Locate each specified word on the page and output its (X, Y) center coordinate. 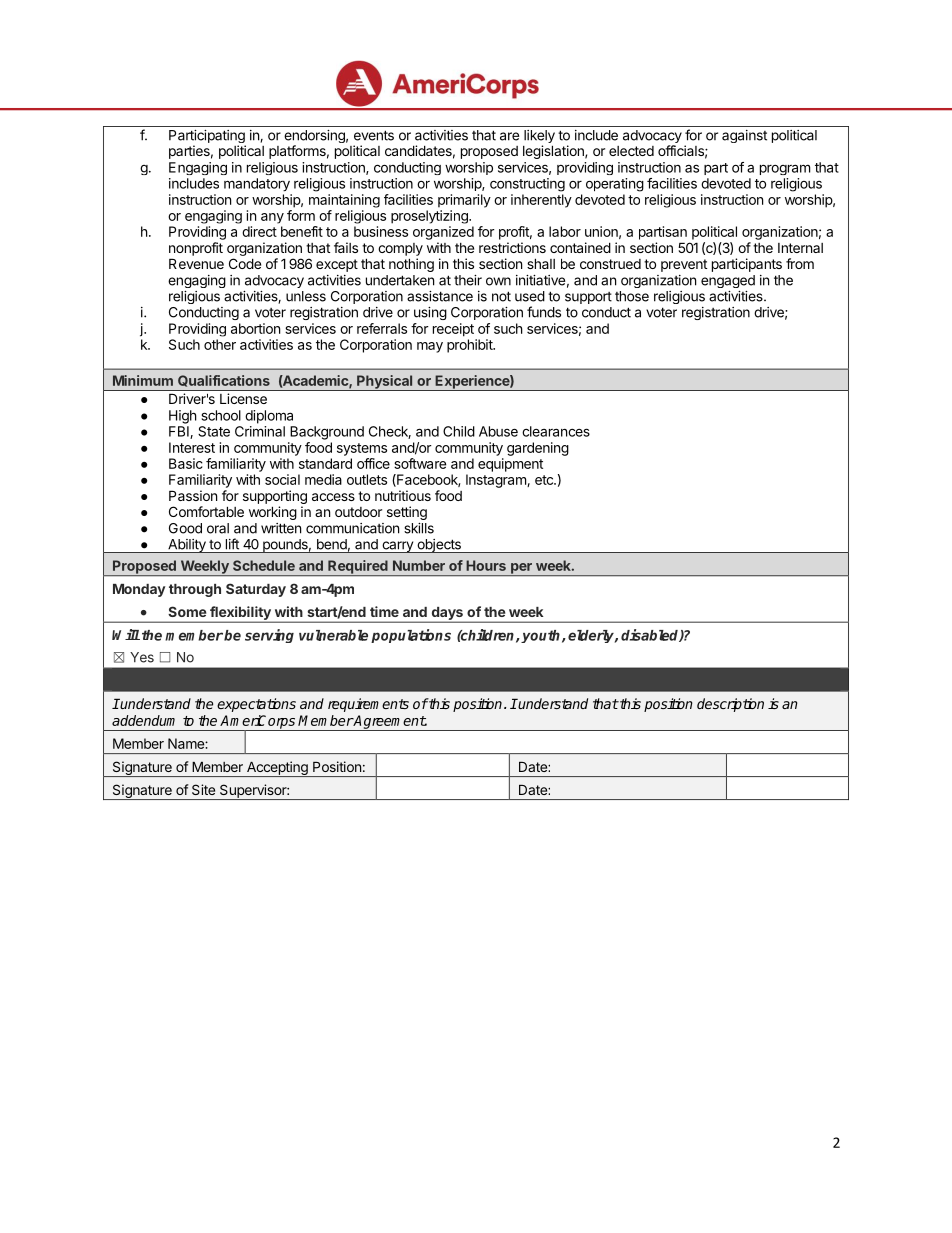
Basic (186, 463)
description (730, 705)
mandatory (257, 185)
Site (203, 789)
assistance (440, 296)
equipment (510, 465)
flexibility (240, 614)
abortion (255, 328)
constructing (527, 185)
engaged (728, 281)
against (744, 136)
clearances (556, 431)
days (447, 615)
